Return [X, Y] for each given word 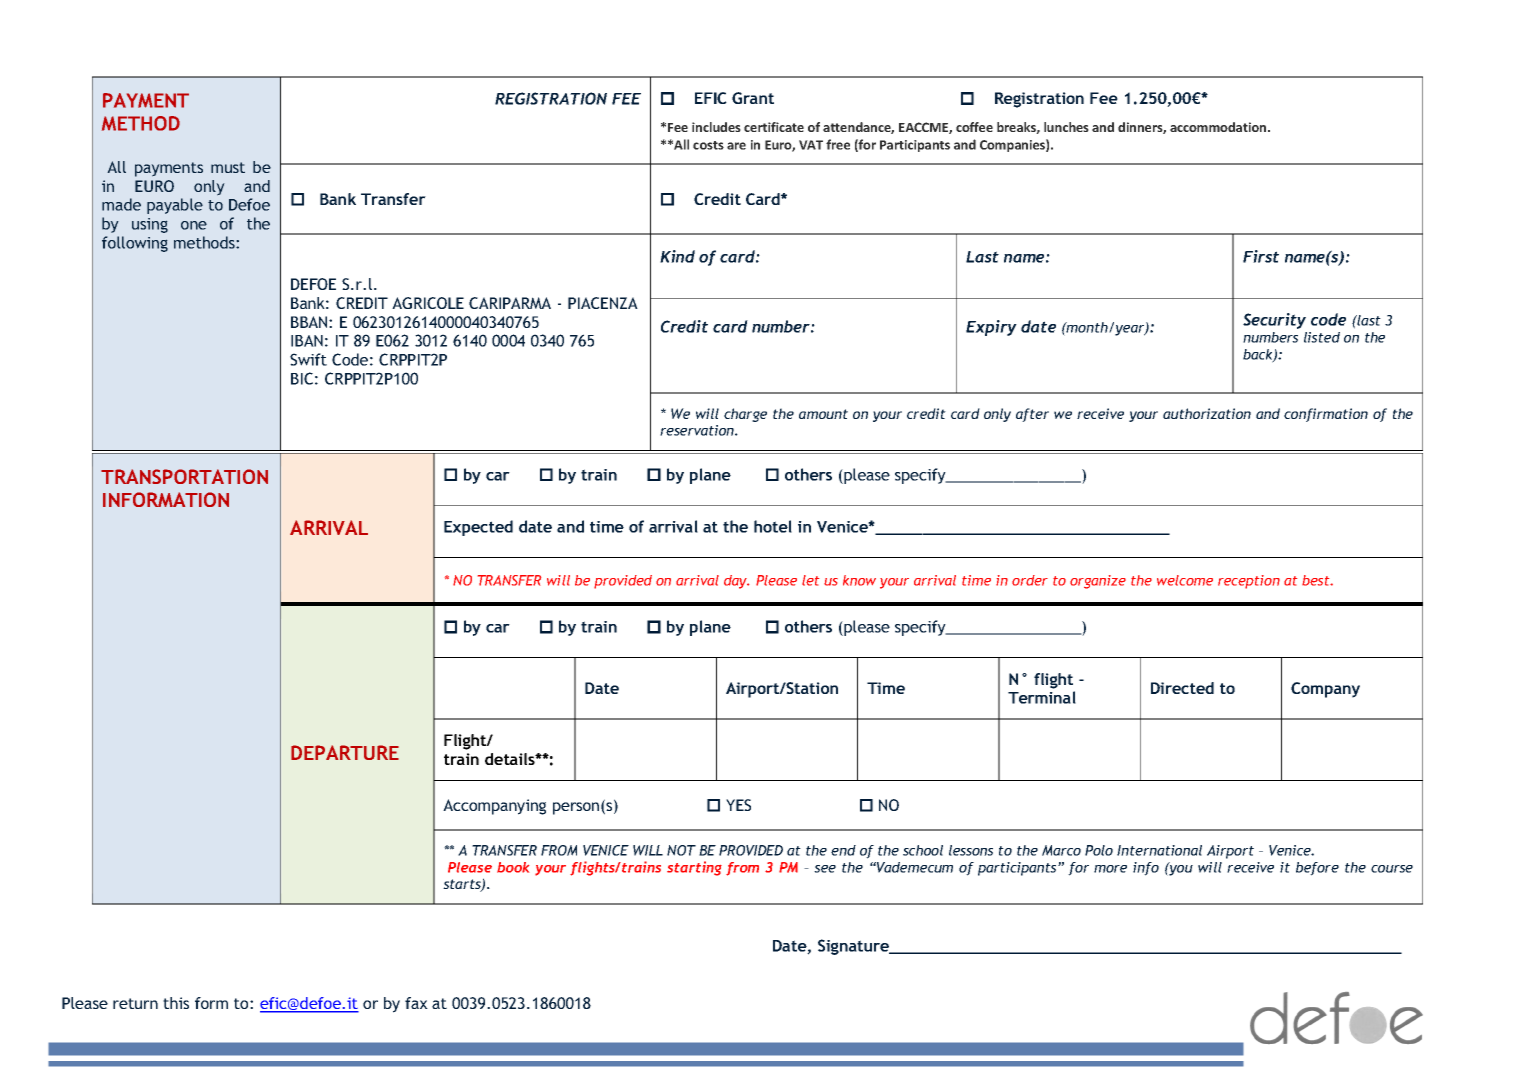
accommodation [1219, 127]
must [228, 167]
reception [1249, 582]
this [176, 1003]
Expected [478, 528]
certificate [774, 127]
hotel [773, 526]
